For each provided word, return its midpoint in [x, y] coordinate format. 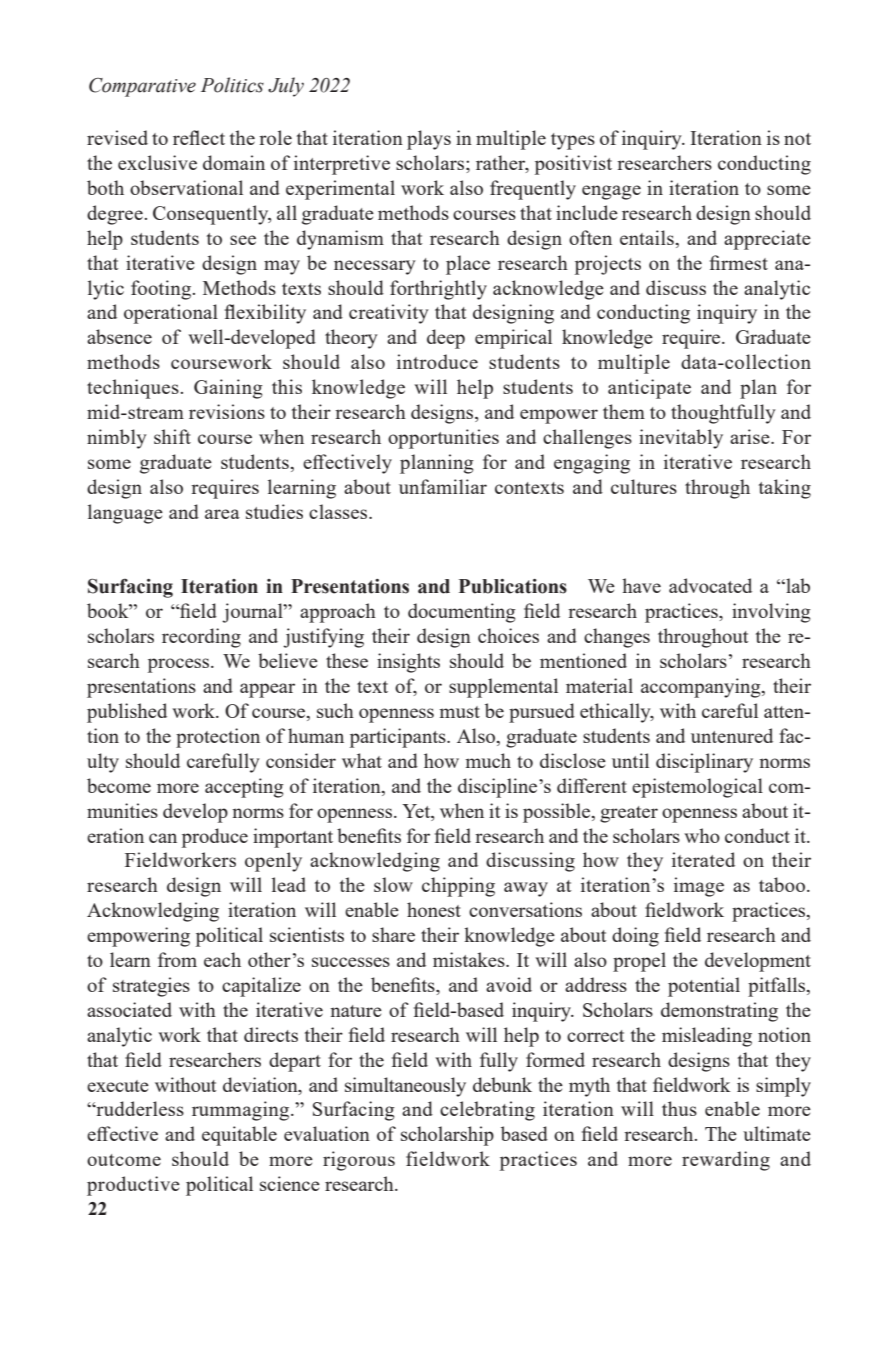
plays [429, 140]
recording [201, 638]
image [699, 887]
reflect [199, 137]
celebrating [487, 1111]
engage [611, 192]
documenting [462, 613]
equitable [239, 1136]
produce [215, 838]
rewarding [726, 1161]
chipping [458, 887]
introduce [437, 361]
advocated [710, 585]
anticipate [649, 389]
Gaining [228, 389]
